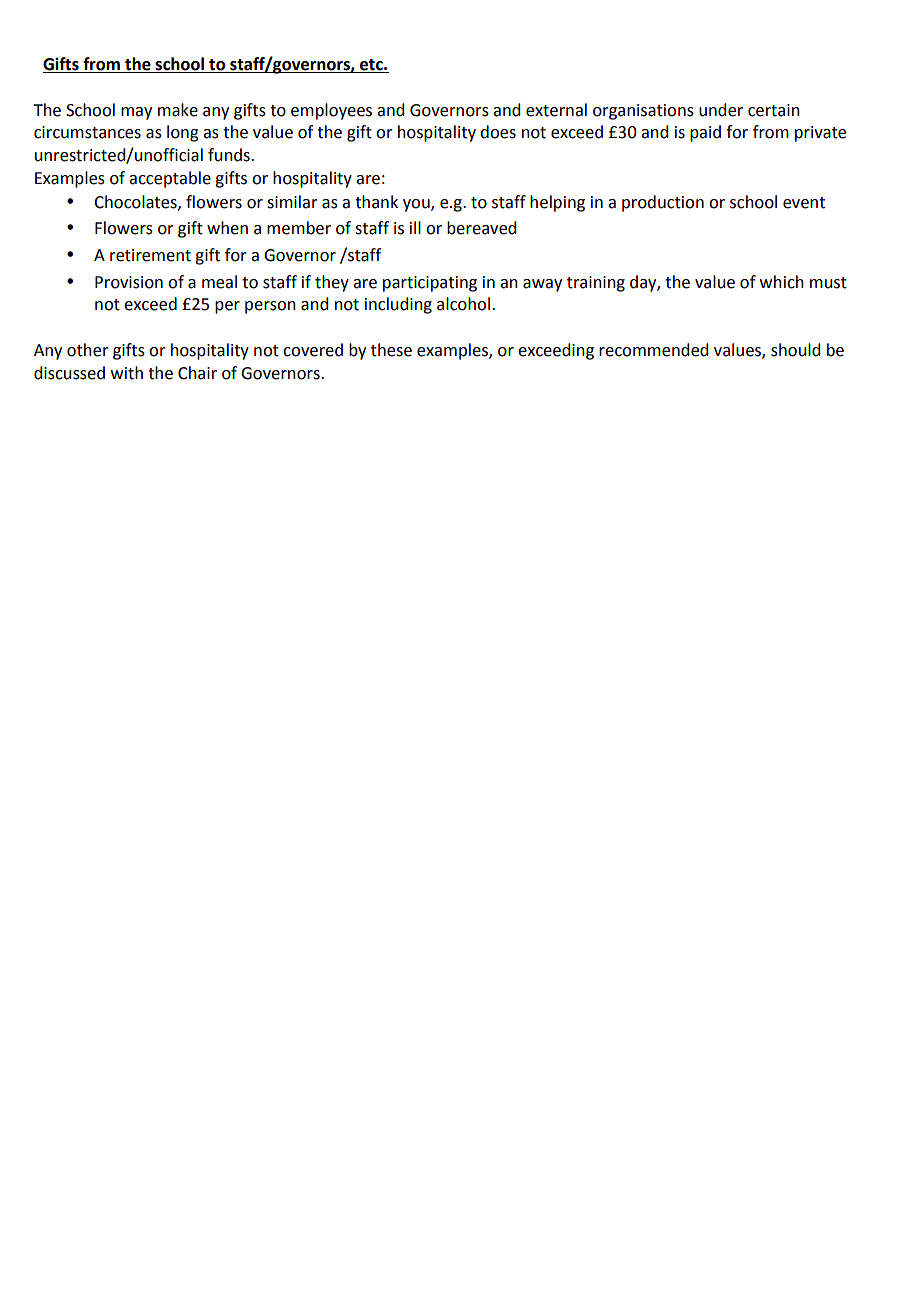  What do you see at coordinates (804, 203) in the screenshot?
I see `event` at bounding box center [804, 203].
